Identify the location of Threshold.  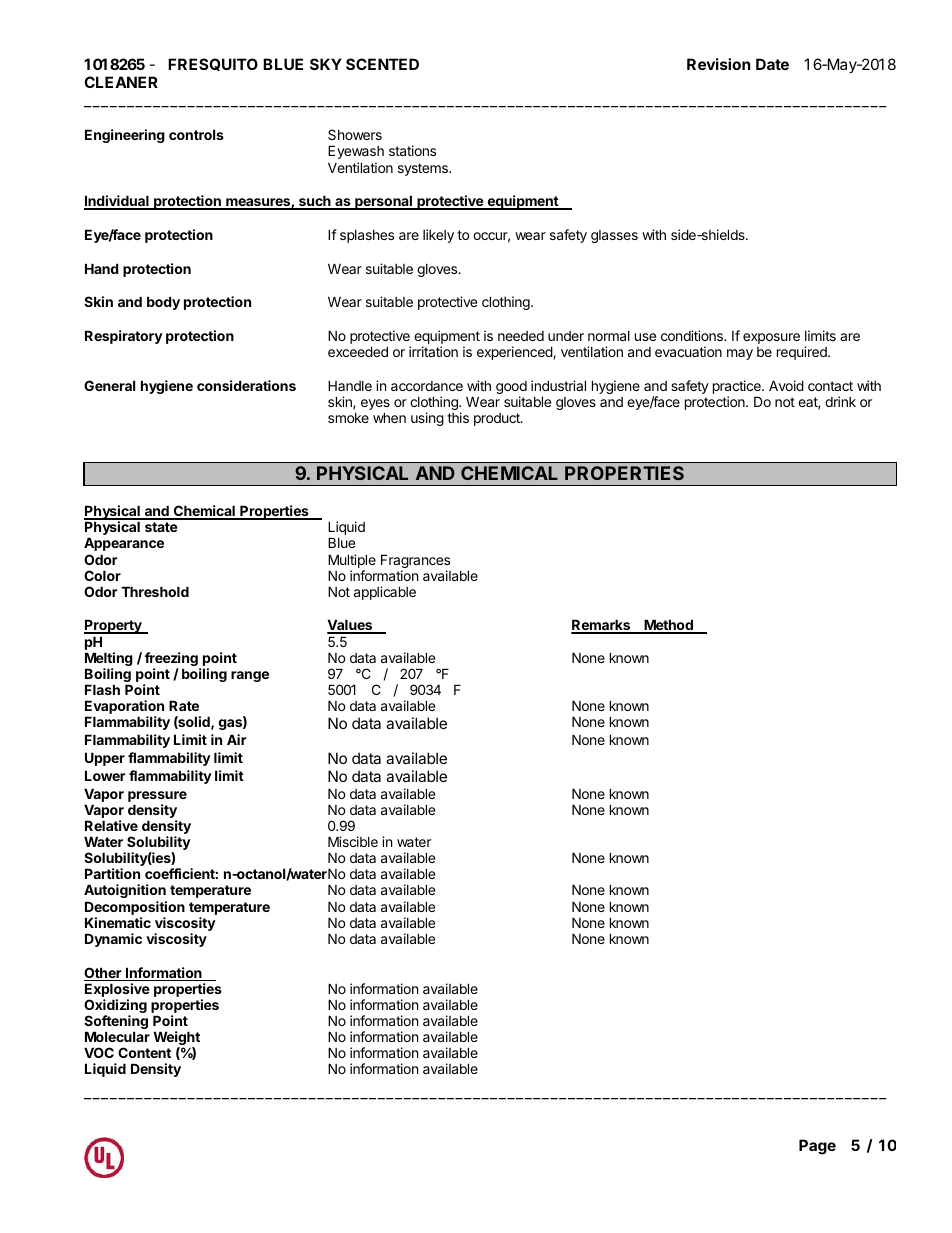
(155, 591).
